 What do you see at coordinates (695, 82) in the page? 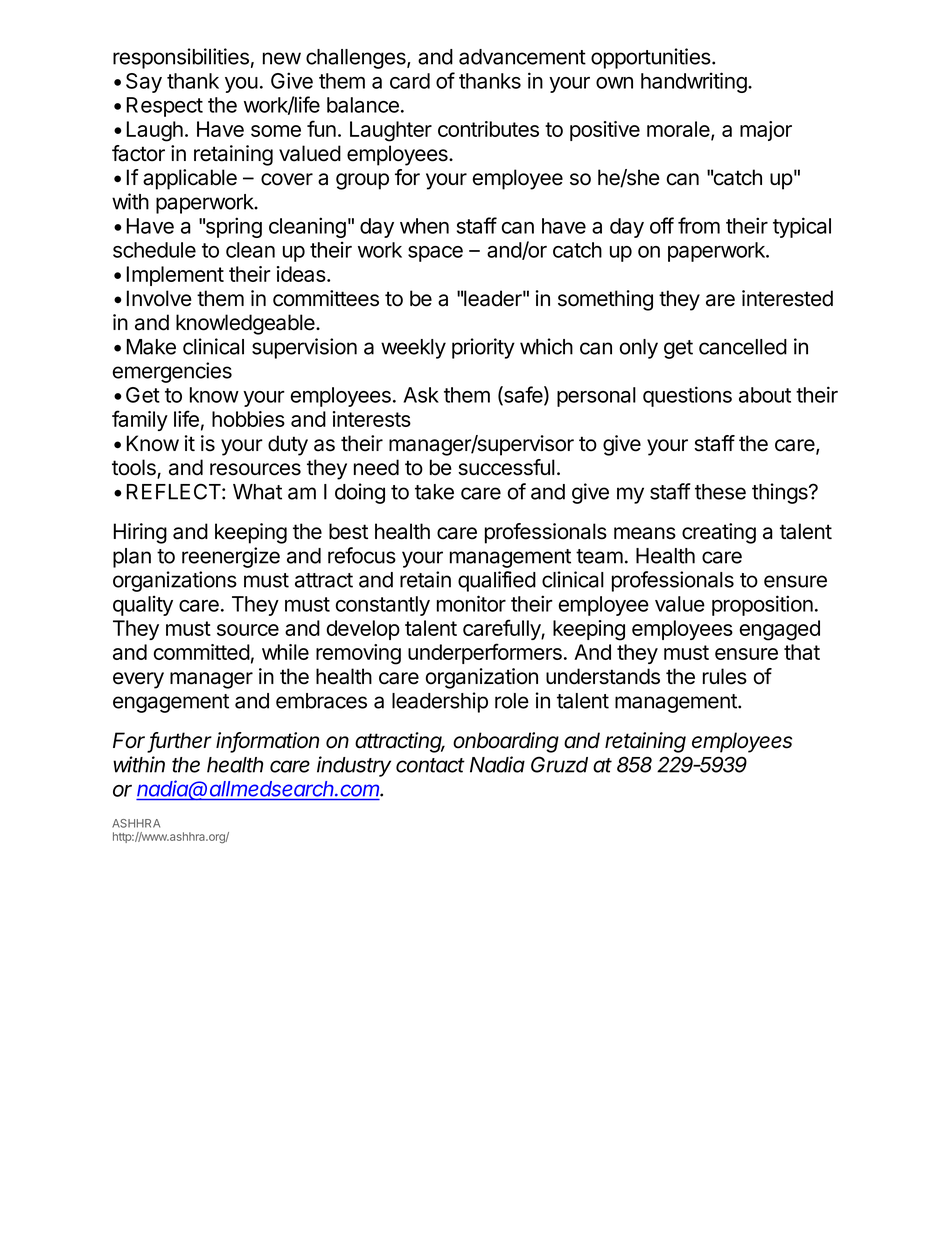
I see `handwriting` at bounding box center [695, 82].
